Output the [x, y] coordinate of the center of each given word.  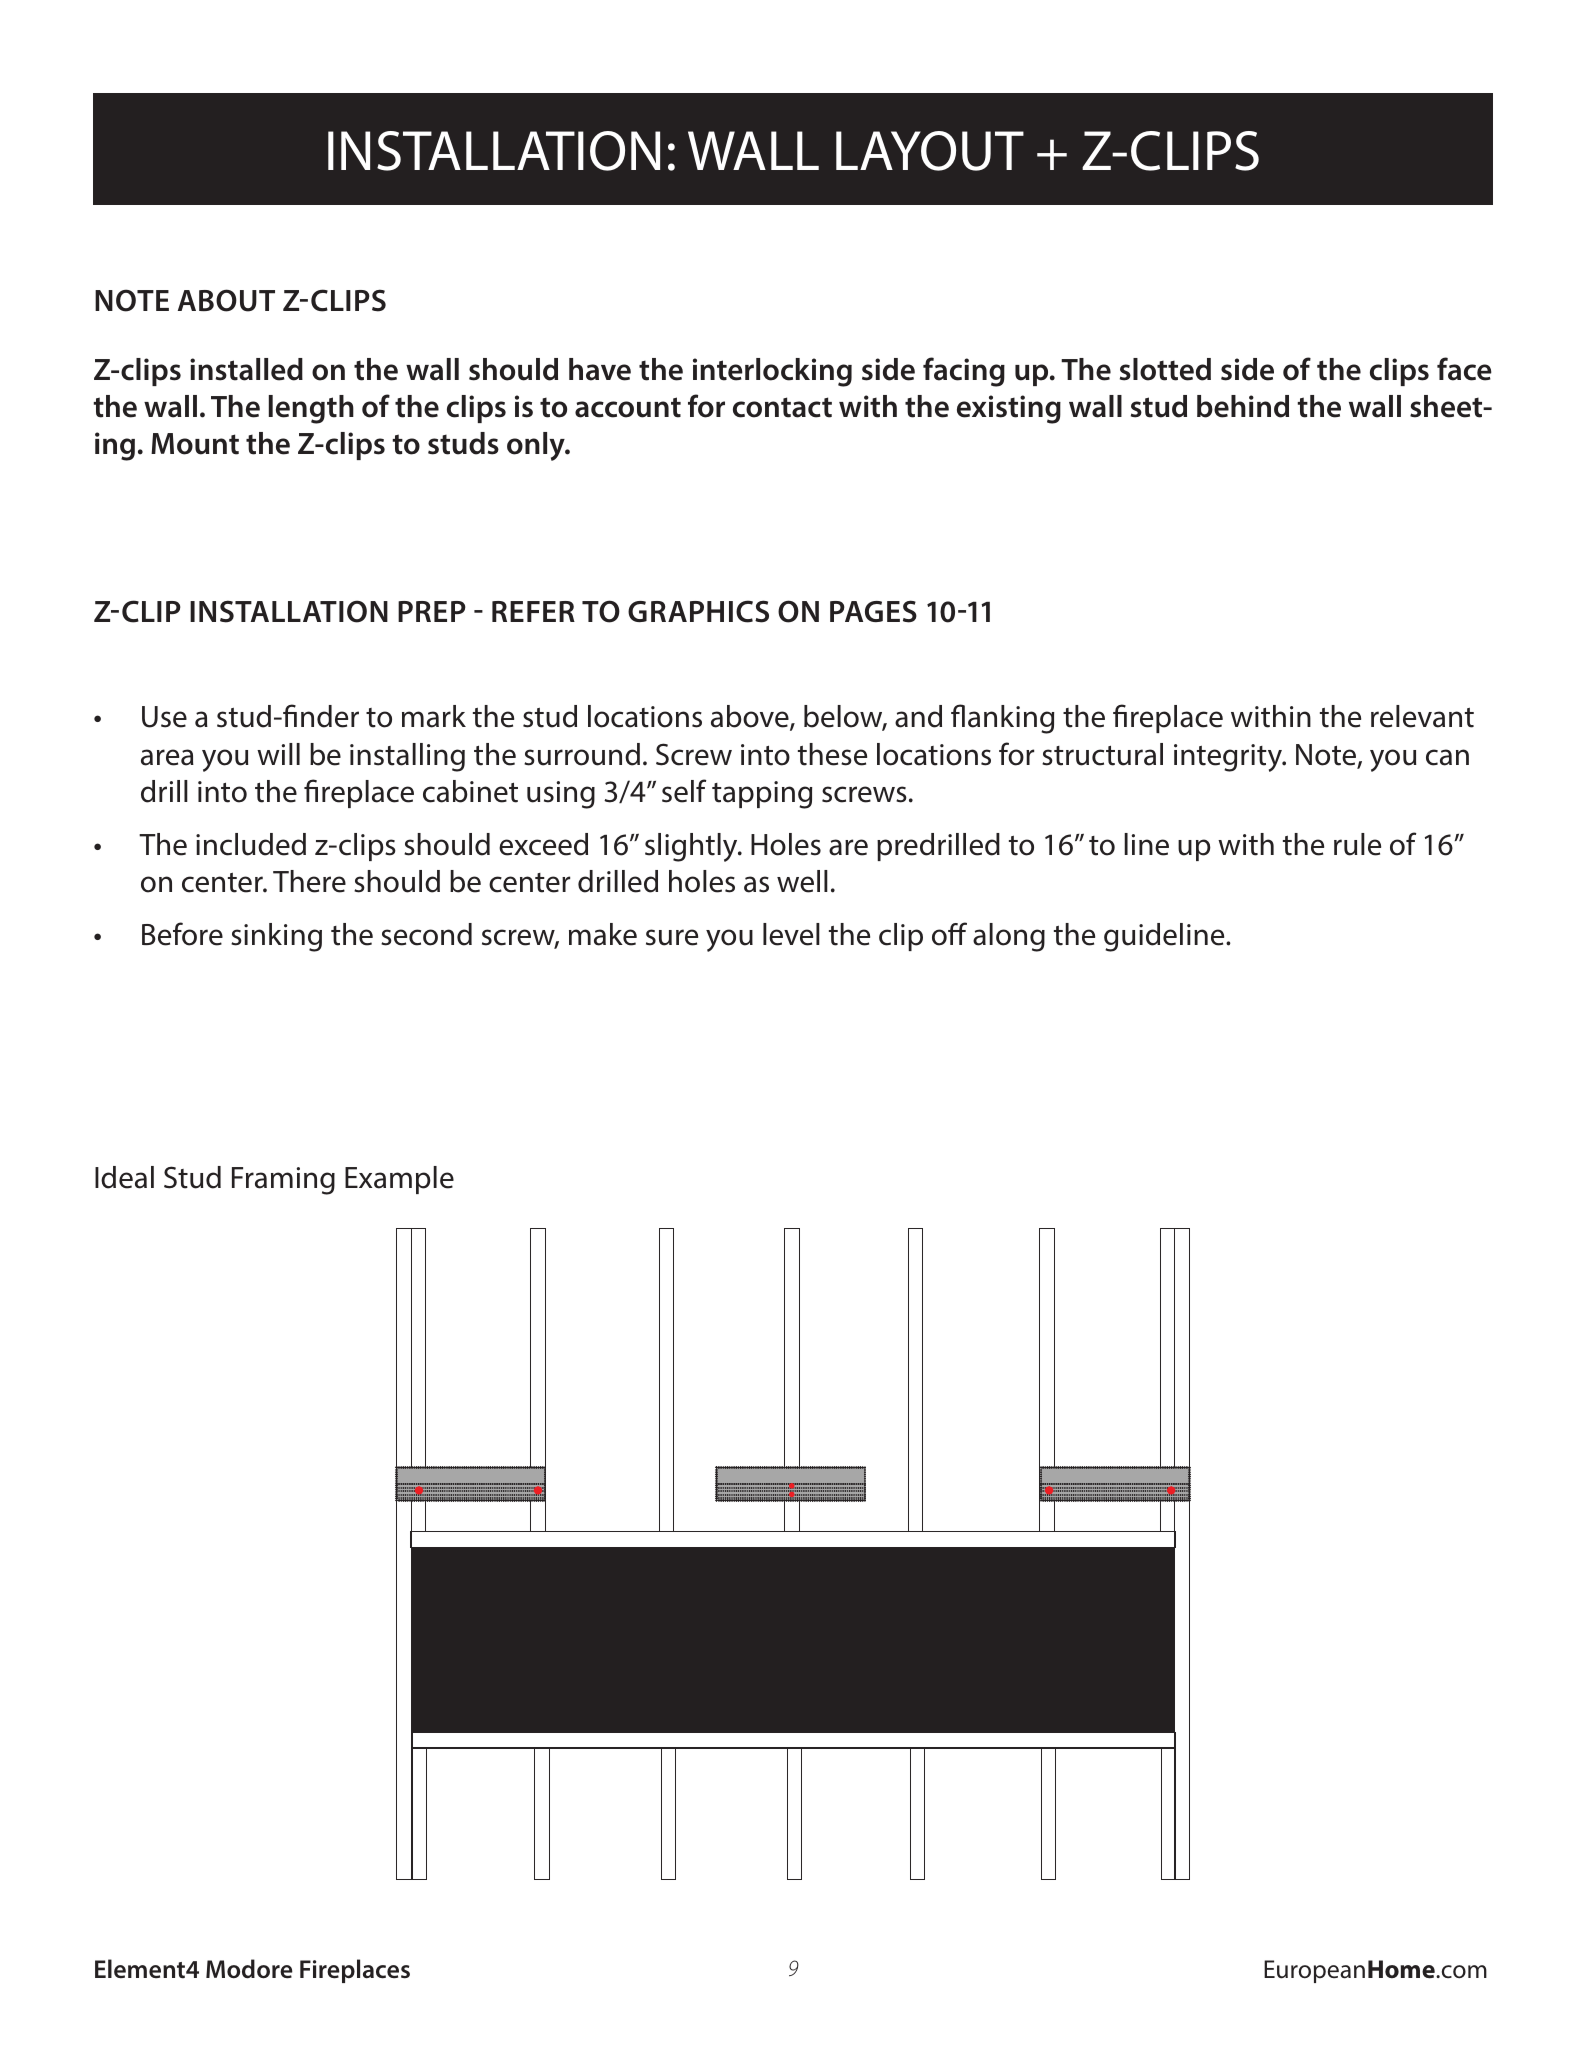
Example [399, 1180]
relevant [1422, 716]
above [751, 718]
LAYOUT [930, 151]
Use [164, 717]
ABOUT [226, 300]
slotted [1165, 369]
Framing [283, 1181]
